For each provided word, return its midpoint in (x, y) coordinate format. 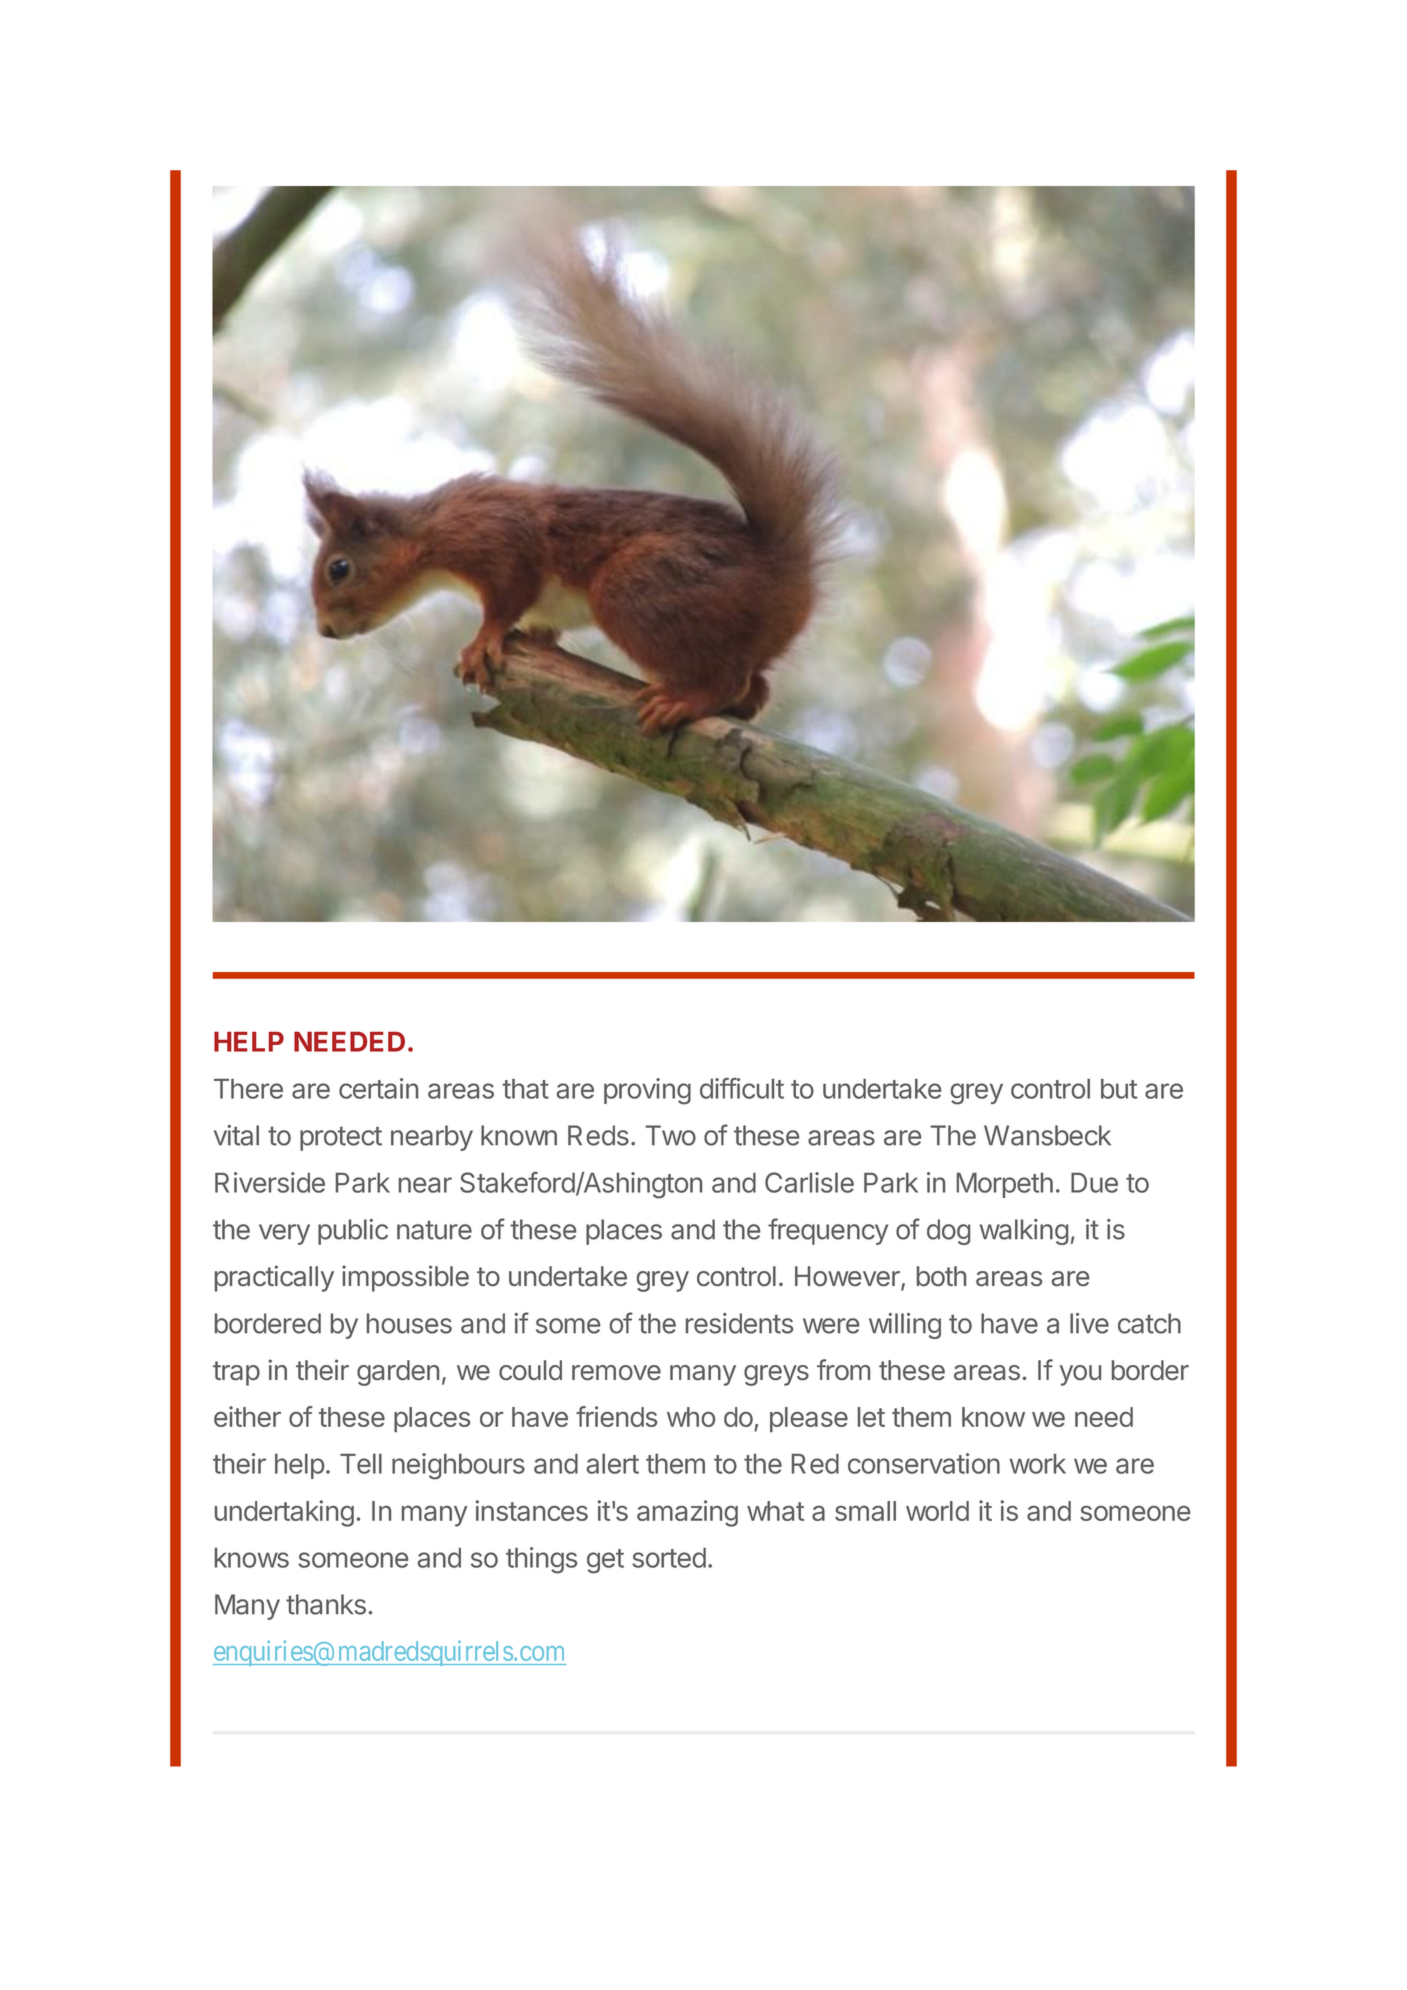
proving (647, 1091)
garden (398, 1373)
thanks (326, 1604)
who (691, 1417)
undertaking (284, 1513)
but (1119, 1089)
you (1080, 1375)
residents (739, 1323)
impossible (405, 1278)
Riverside (270, 1182)
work (1037, 1464)
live (1089, 1323)
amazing (687, 1513)
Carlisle (809, 1182)
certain (378, 1088)
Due (1094, 1183)
